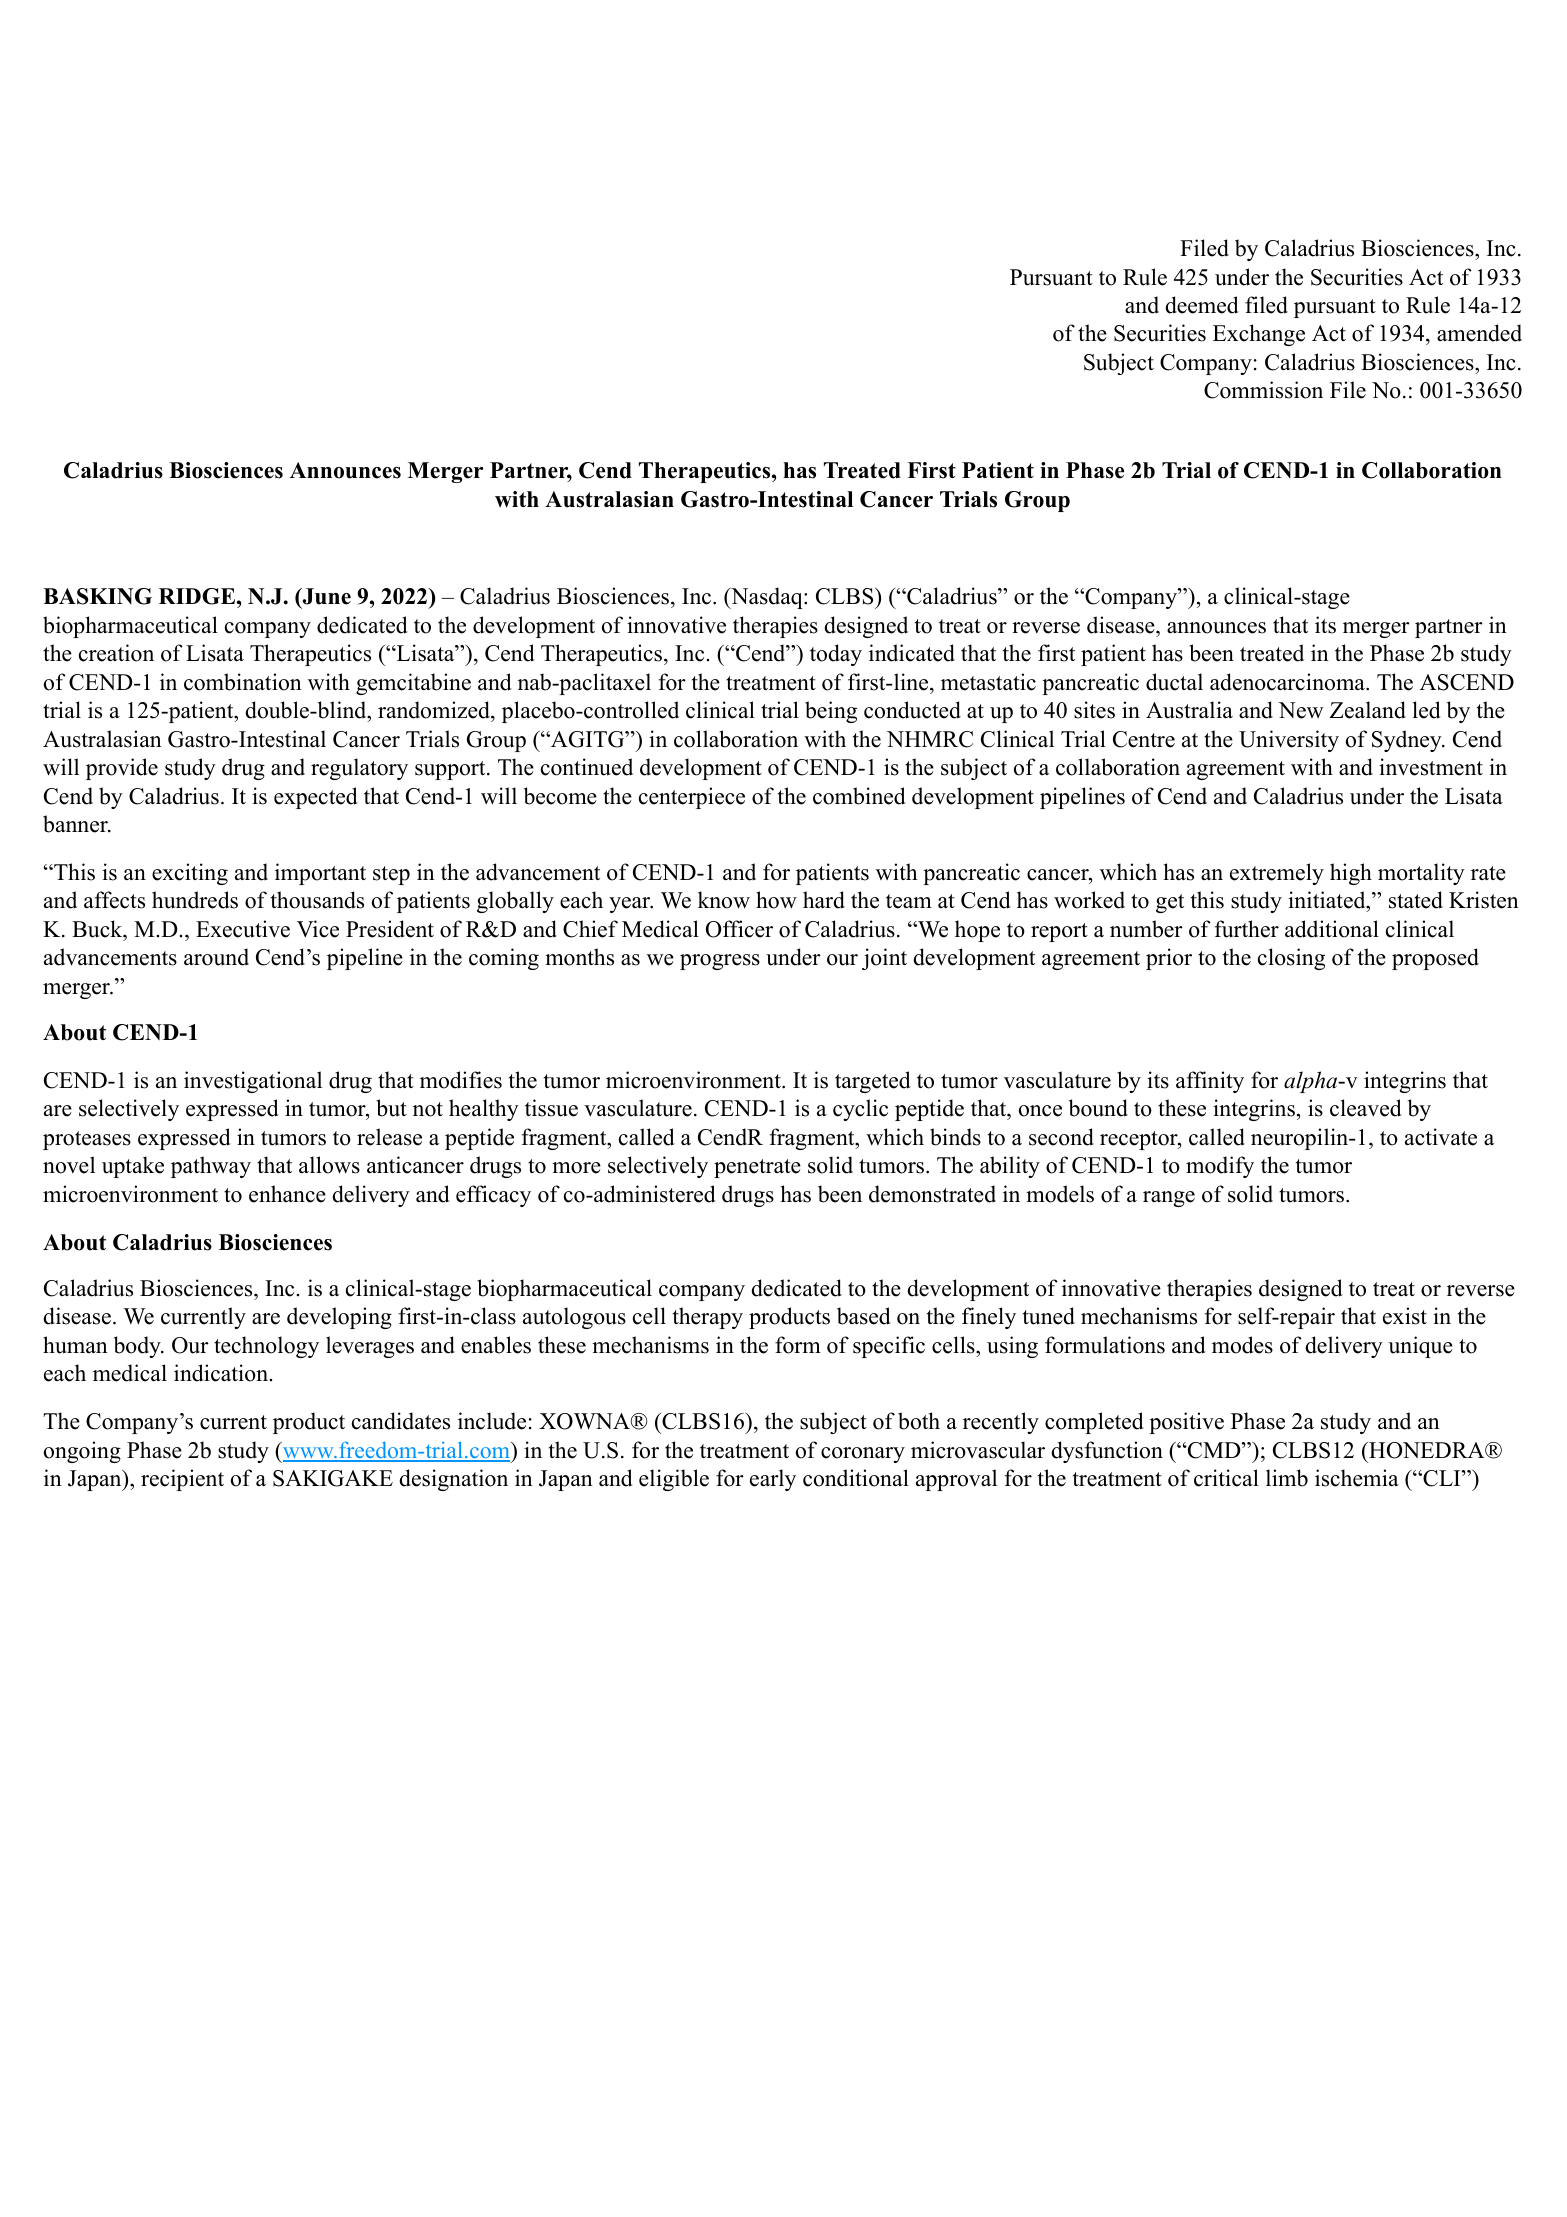 Image resolution: width=1567 pixels, height=2217 pixels. What do you see at coordinates (182, 1480) in the screenshot?
I see `recipient` at bounding box center [182, 1480].
